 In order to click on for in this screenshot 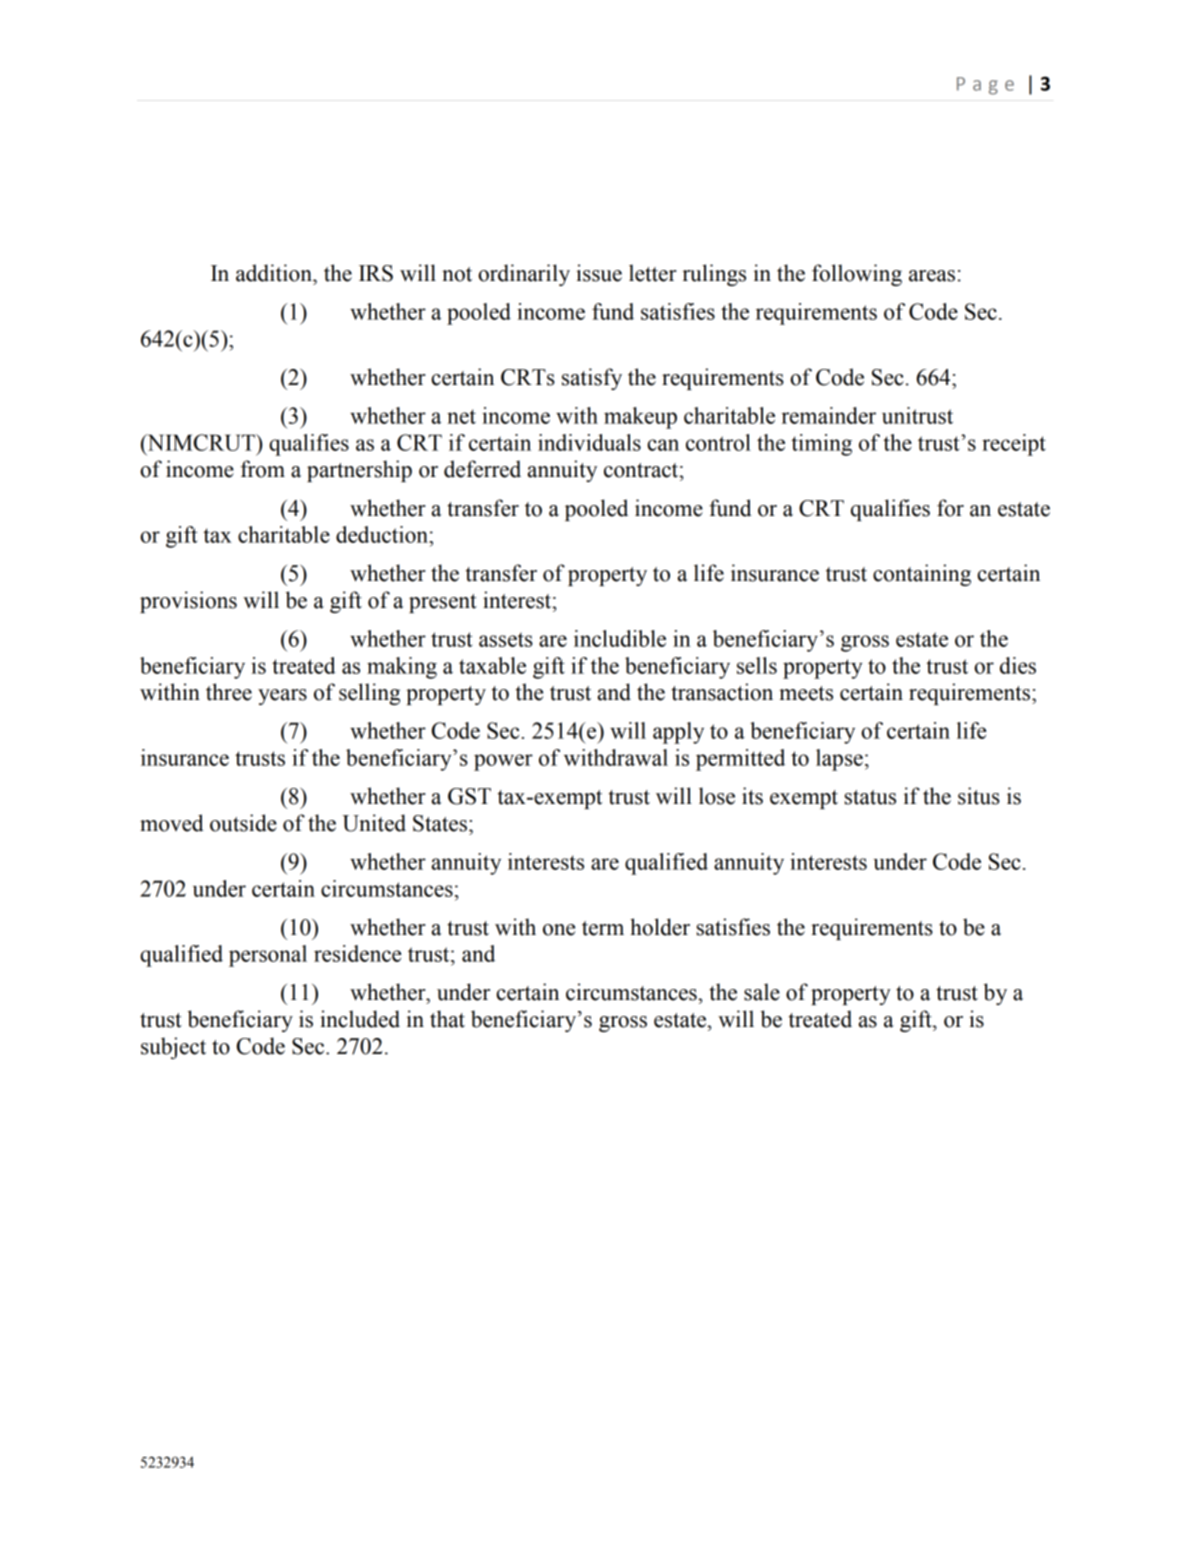, I will do `click(950, 508)`.
